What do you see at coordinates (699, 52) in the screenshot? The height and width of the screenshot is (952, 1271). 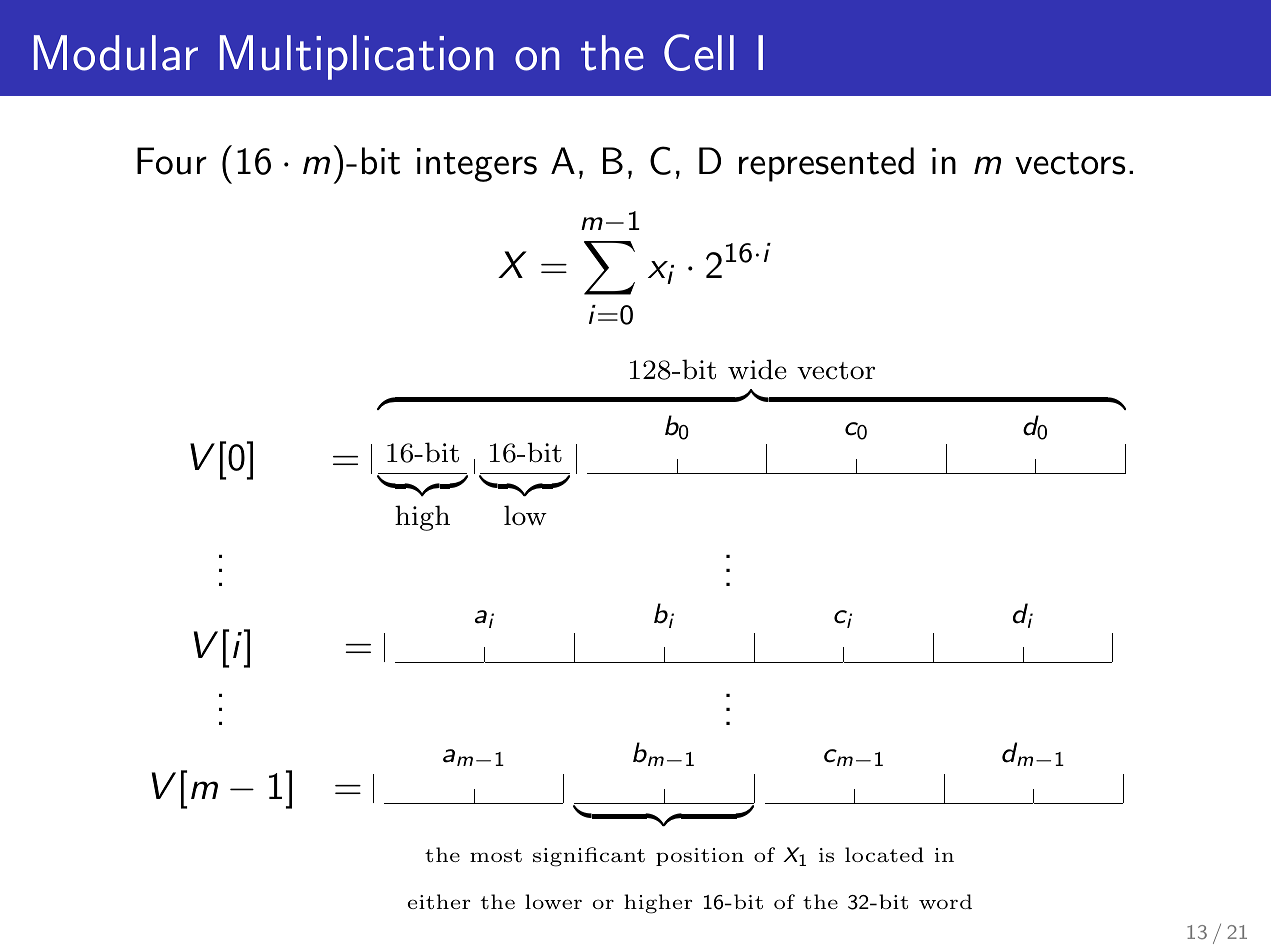 I see `Cell` at bounding box center [699, 52].
